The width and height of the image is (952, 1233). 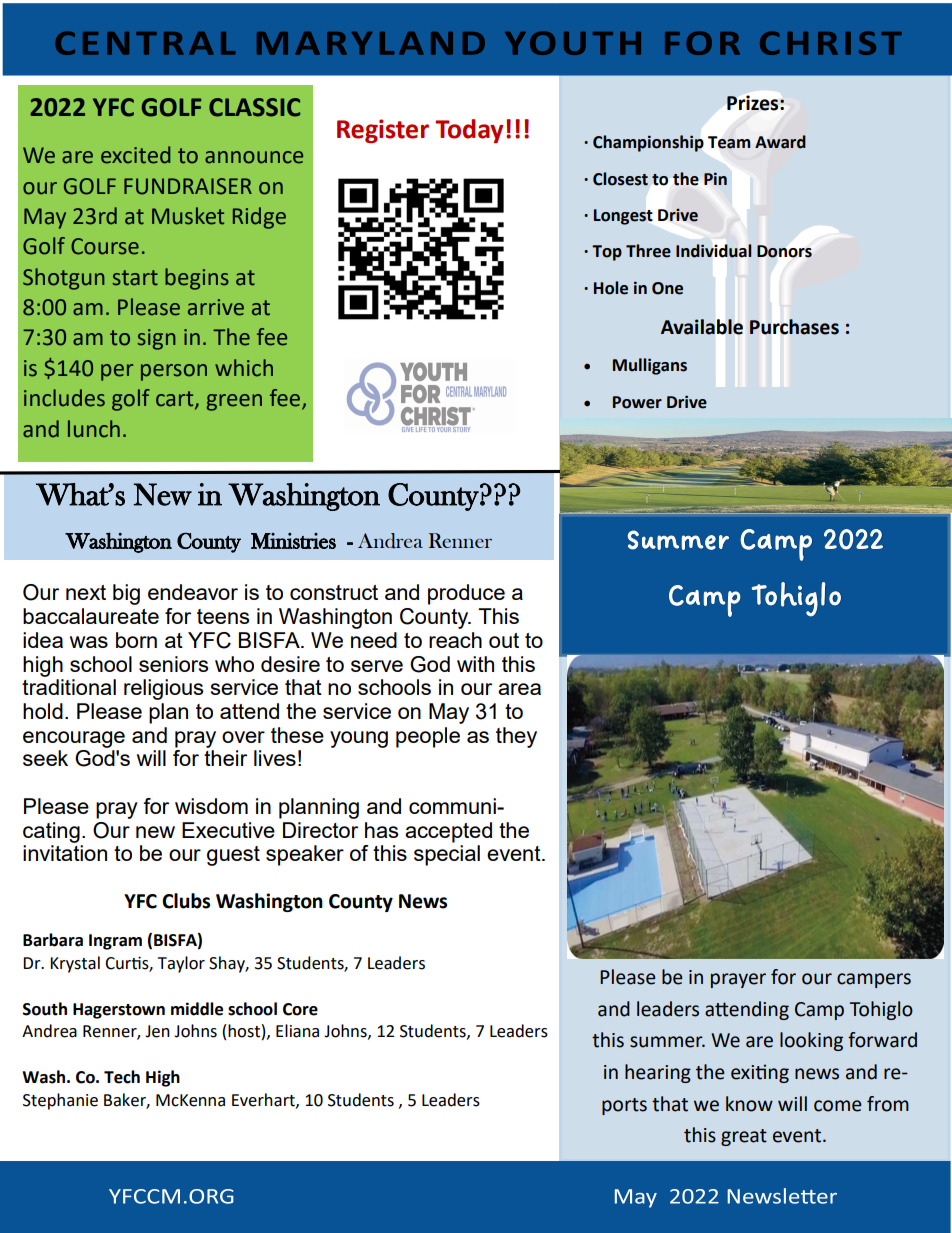 What do you see at coordinates (135, 155) in the image?
I see `excited` at bounding box center [135, 155].
